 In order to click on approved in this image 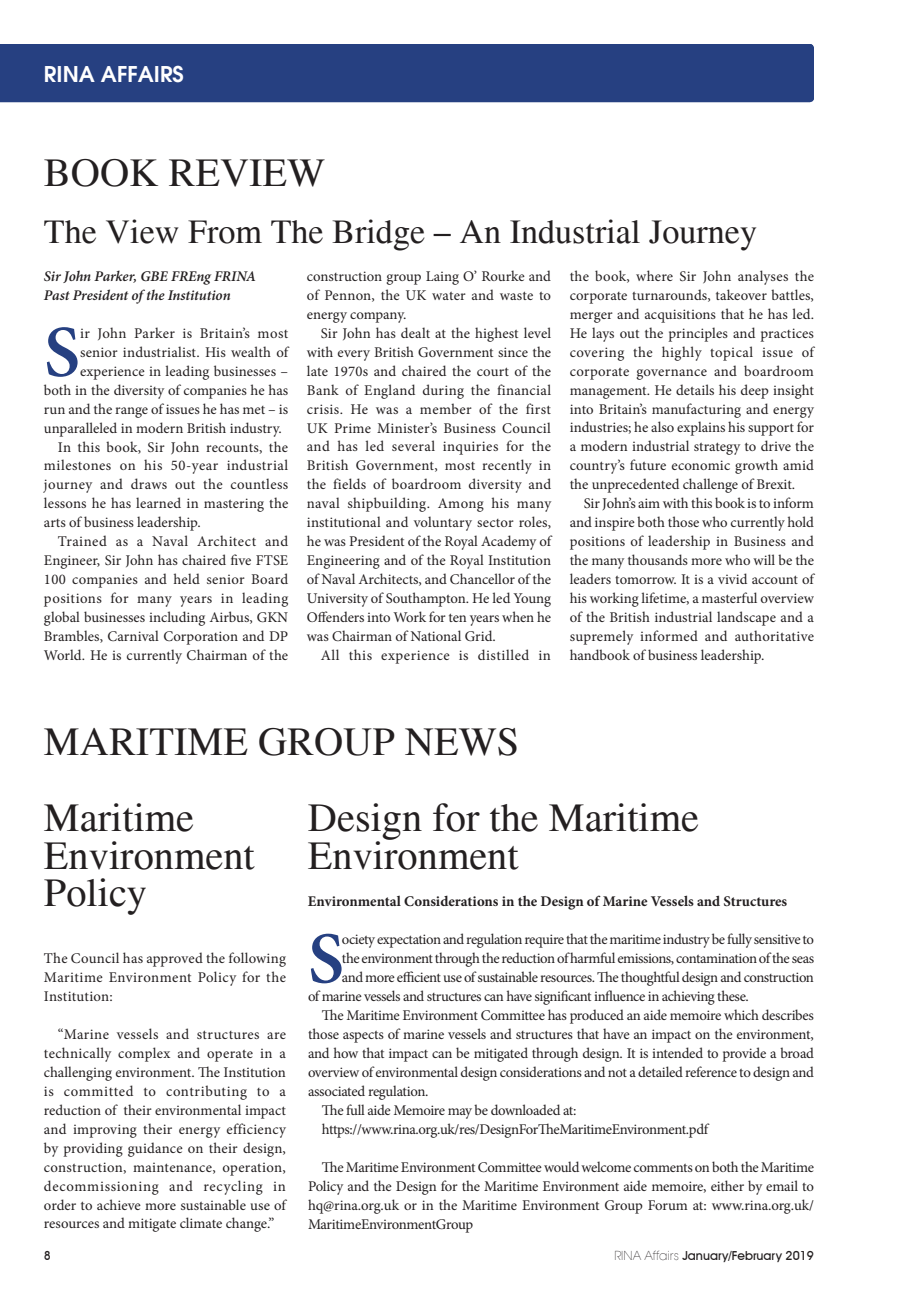, I will do `click(175, 959)`.
